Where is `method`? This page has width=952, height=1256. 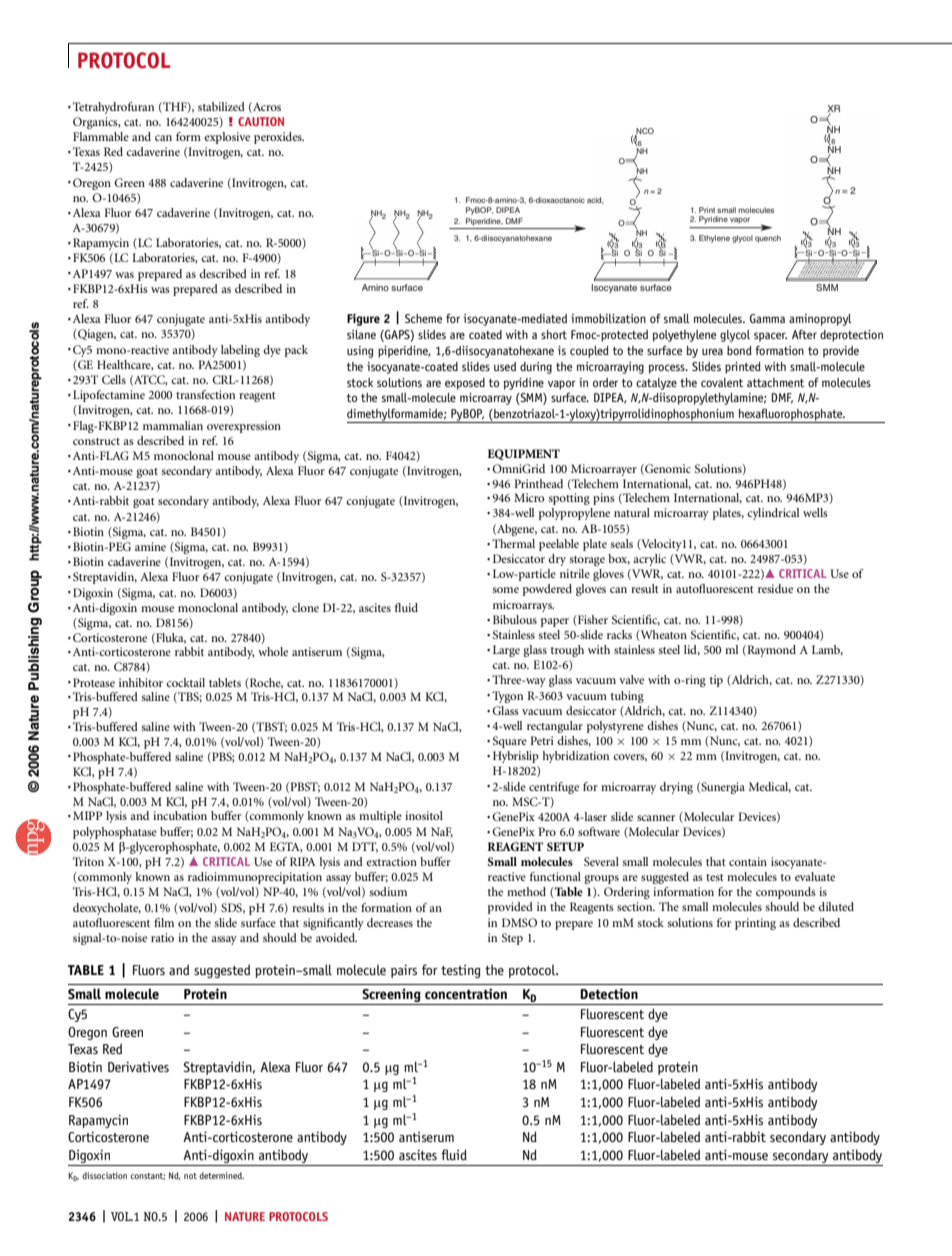
method is located at coordinates (526, 891).
